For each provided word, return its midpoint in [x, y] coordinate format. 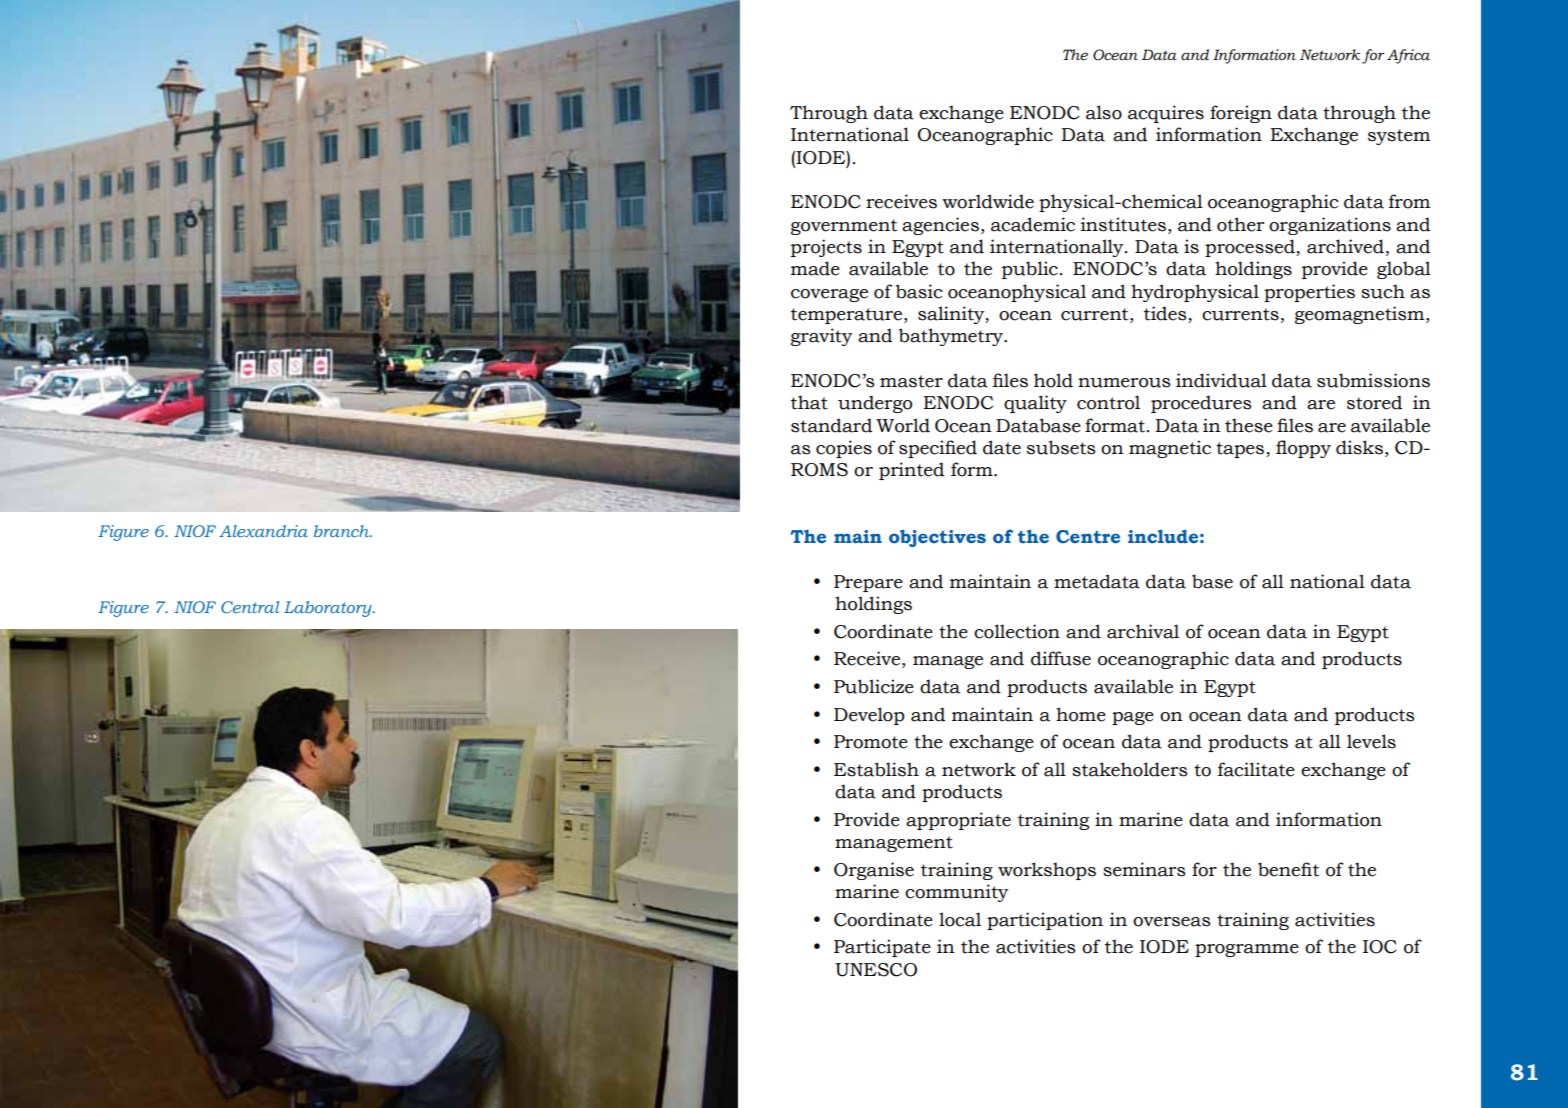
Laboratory [329, 609]
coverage [829, 295]
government [844, 227]
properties [1309, 293]
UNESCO [876, 970]
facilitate [1256, 769]
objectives [937, 538]
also [1104, 112]
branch [342, 531]
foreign [1241, 114]
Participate [882, 948]
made [815, 268]
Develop [869, 716]
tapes [1241, 450]
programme [1247, 950]
